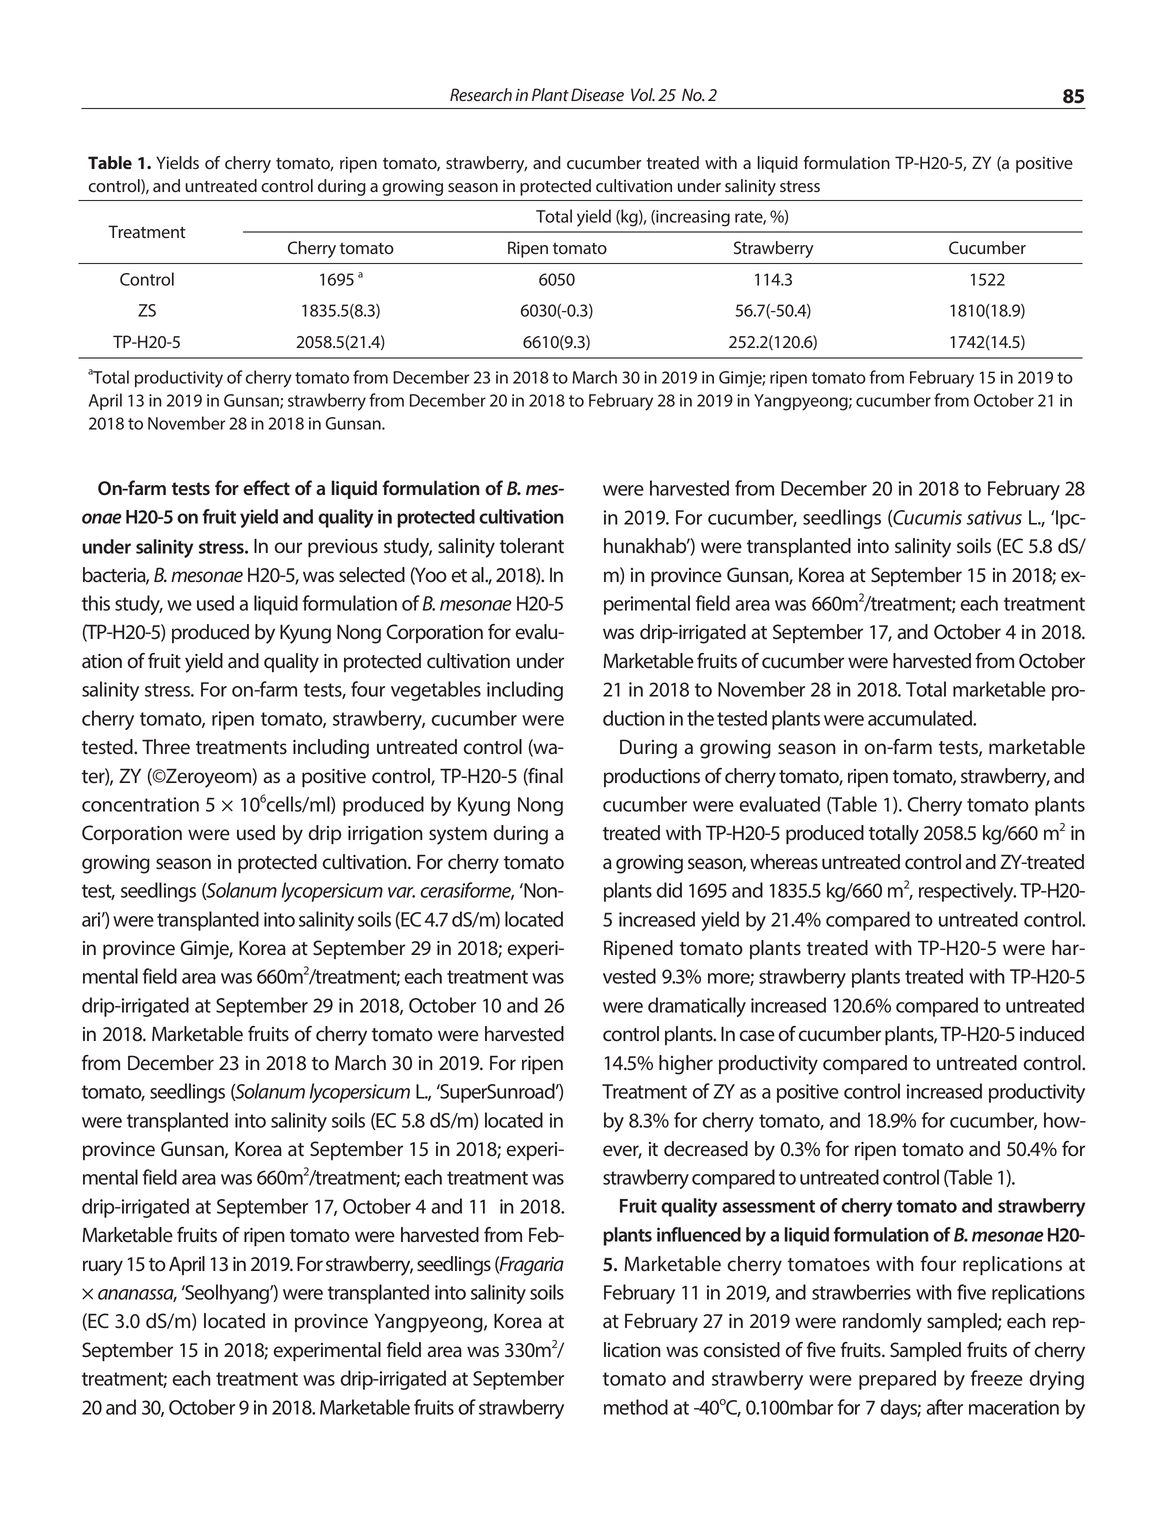 Image resolution: width=1167 pixels, height=1519 pixels. Describe the element at coordinates (481, 94) in the page. I see `Research` at that location.
